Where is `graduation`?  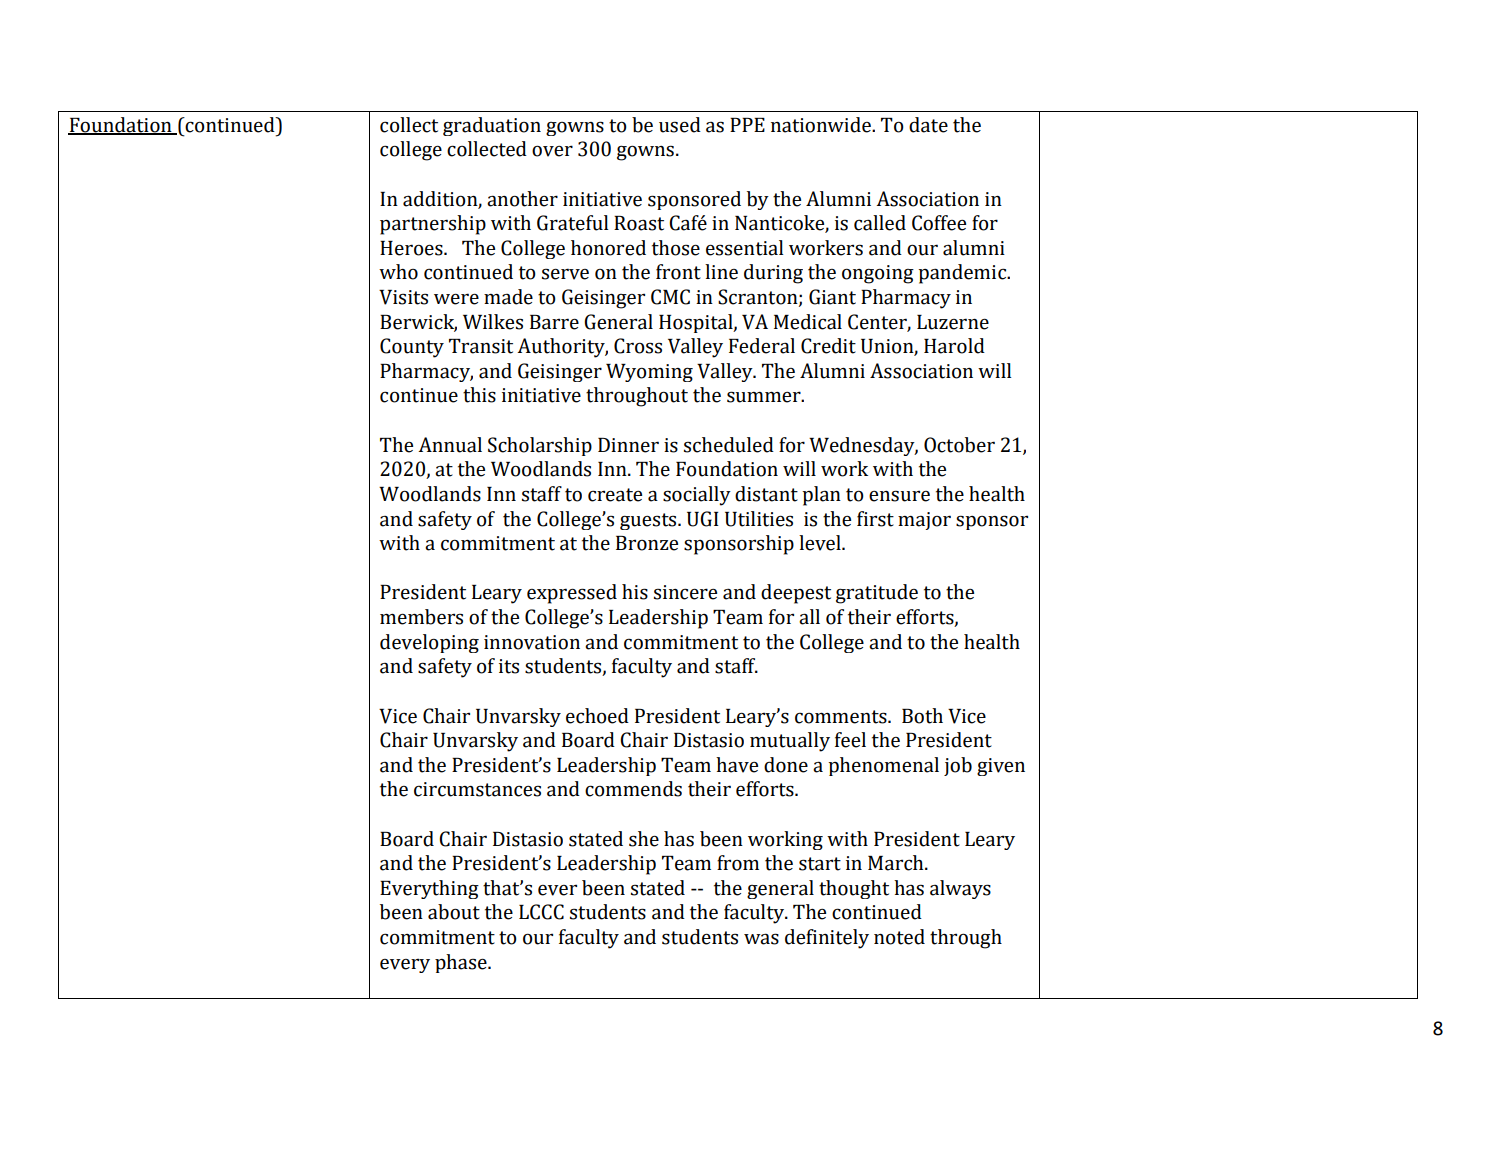
graduation is located at coordinates (492, 126).
